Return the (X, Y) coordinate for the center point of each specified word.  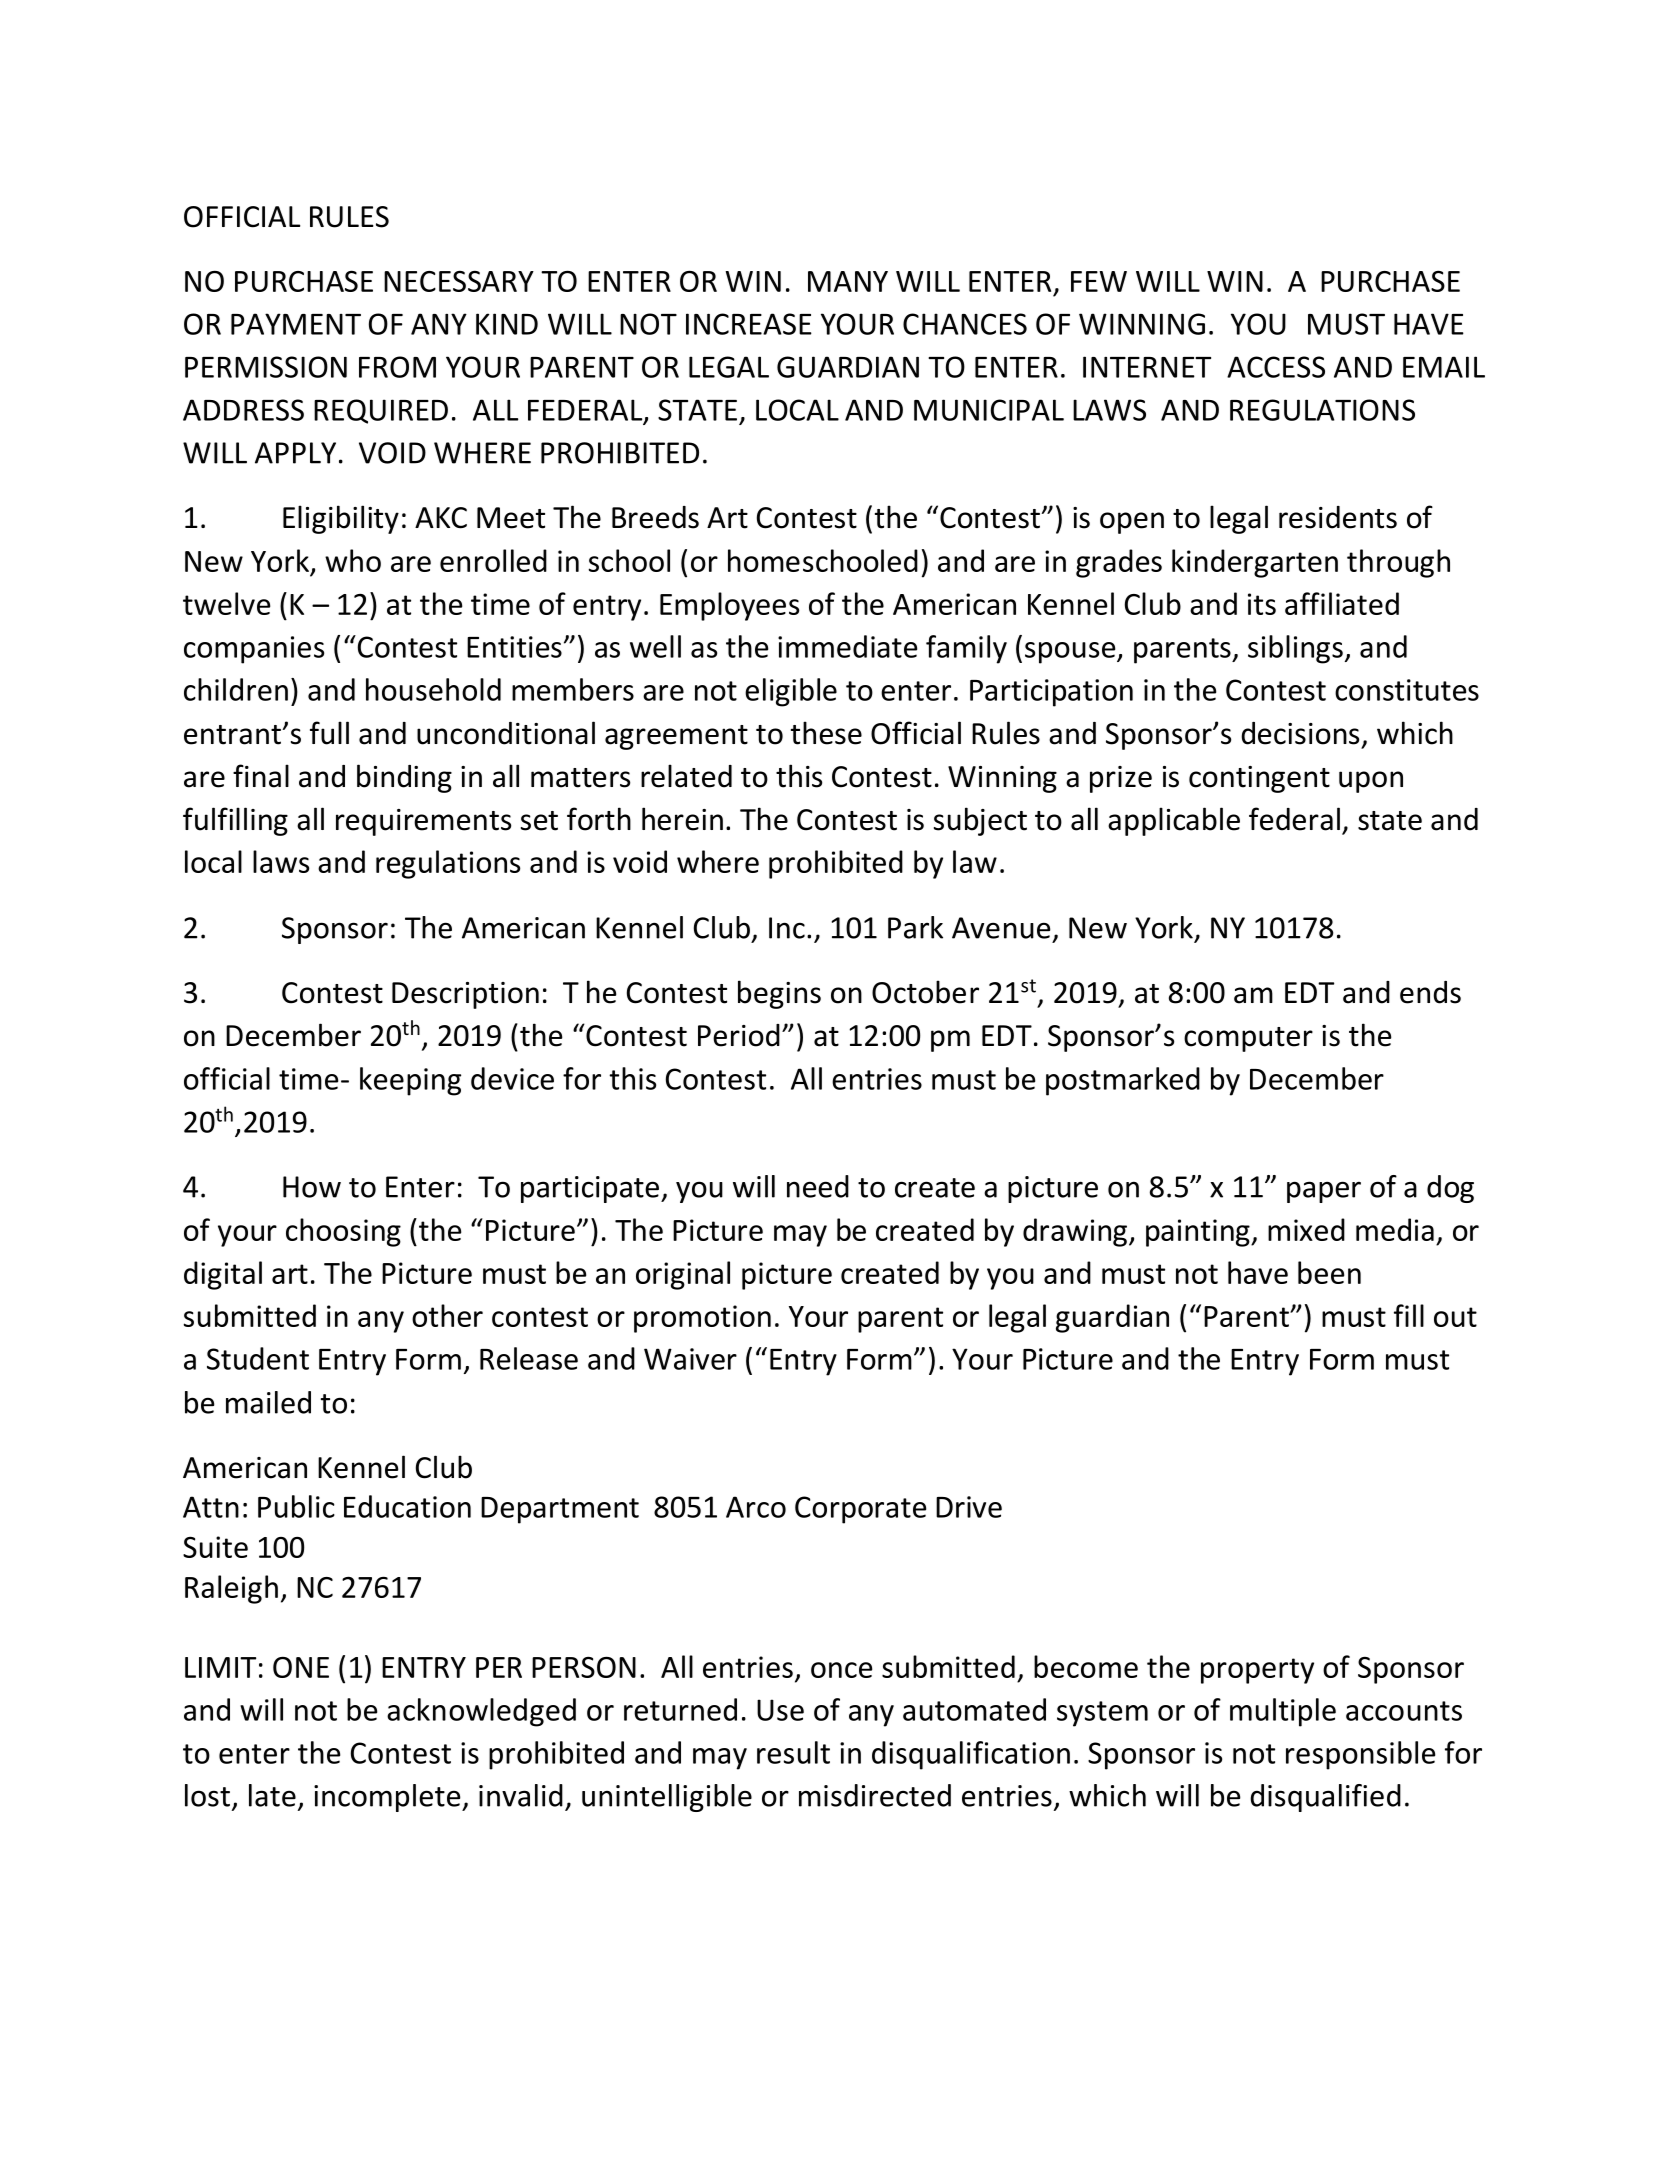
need (818, 1186)
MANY (848, 281)
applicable (1174, 821)
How (312, 1187)
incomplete (388, 1798)
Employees (729, 606)
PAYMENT (296, 324)
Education (407, 1506)
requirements (423, 822)
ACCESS (1276, 367)
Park (915, 927)
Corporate (860, 1510)
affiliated (1342, 603)
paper (1324, 1192)
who (353, 560)
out (1455, 1317)
